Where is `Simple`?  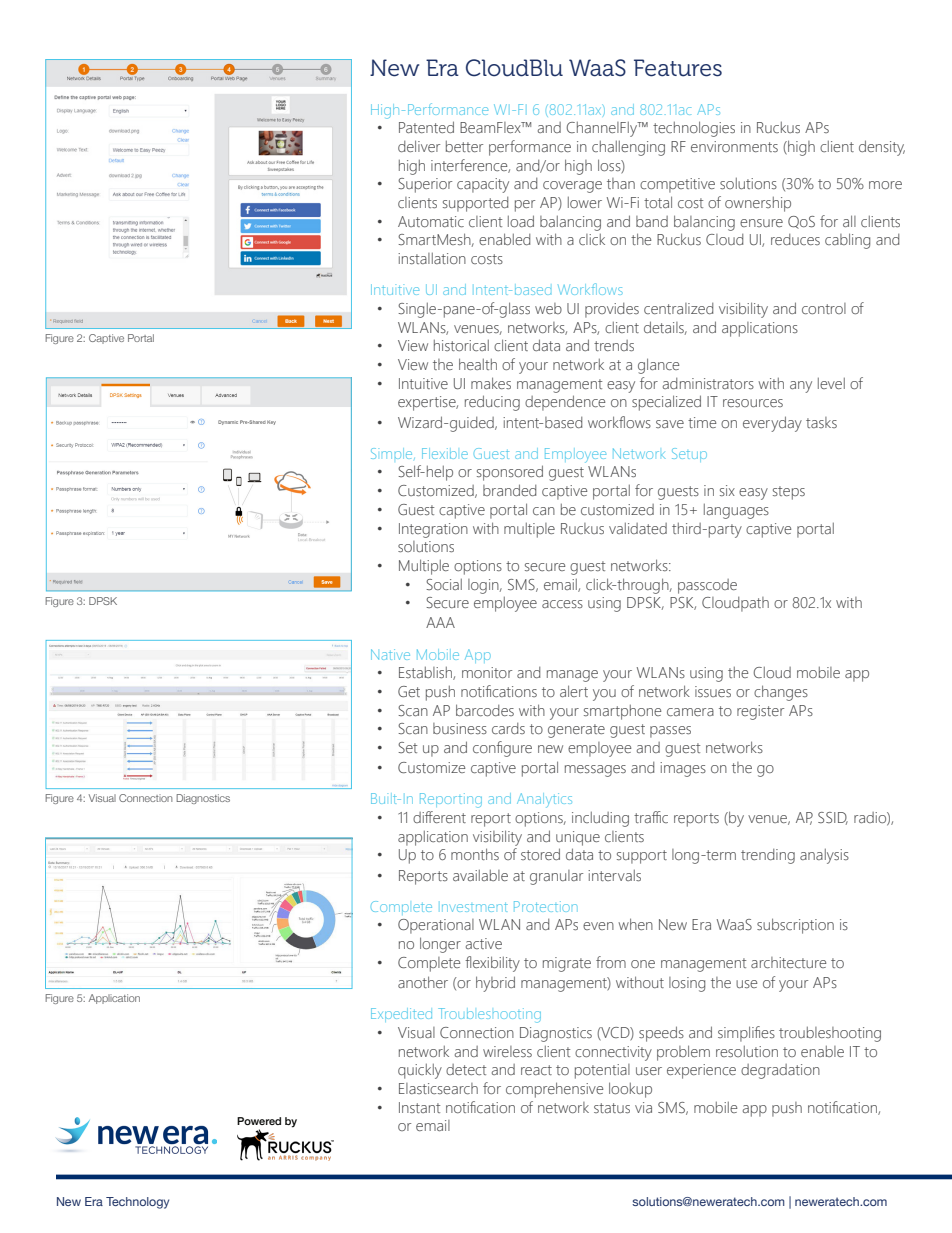 Simple is located at coordinates (393, 453).
